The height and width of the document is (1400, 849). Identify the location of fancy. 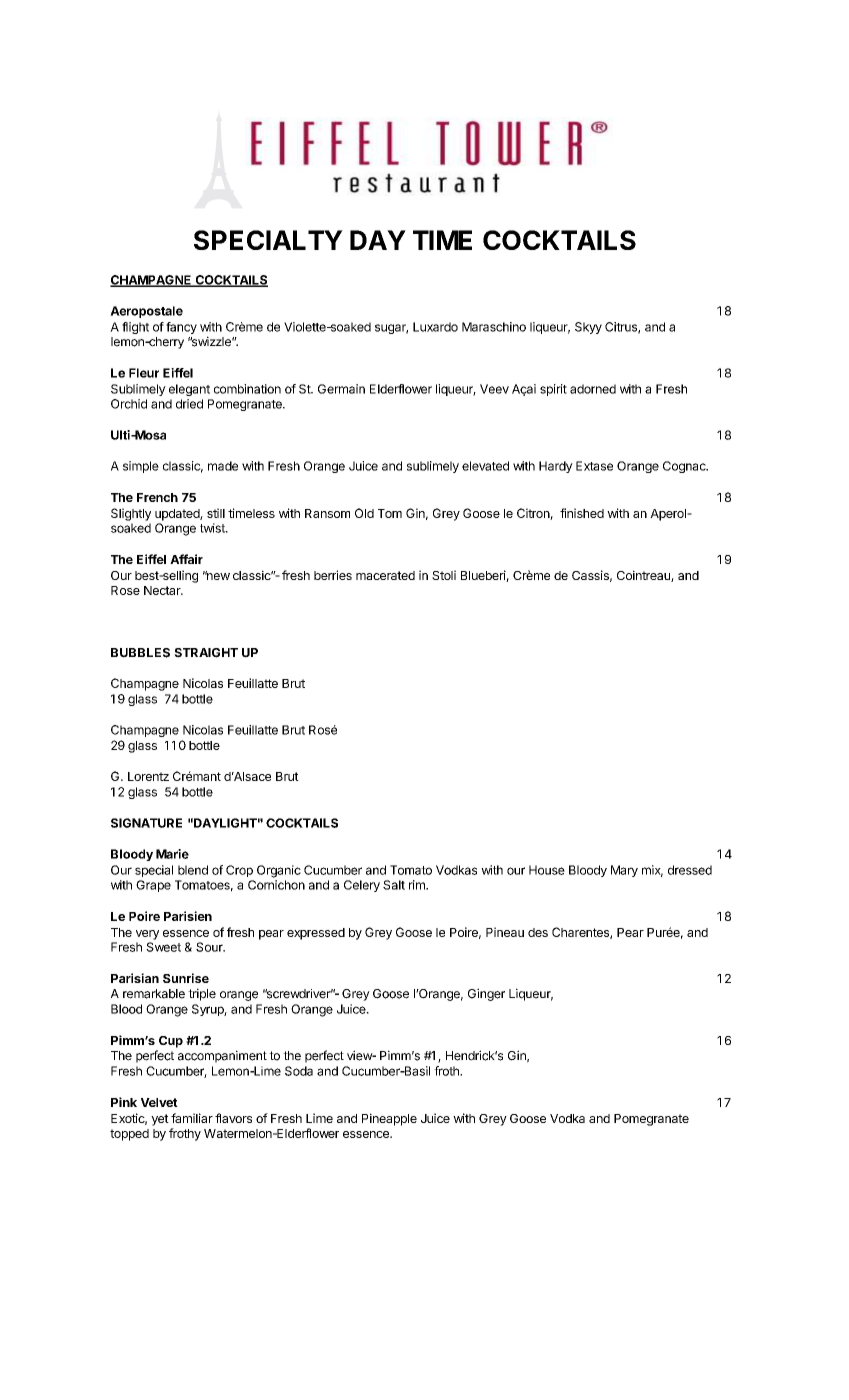
(181, 328).
